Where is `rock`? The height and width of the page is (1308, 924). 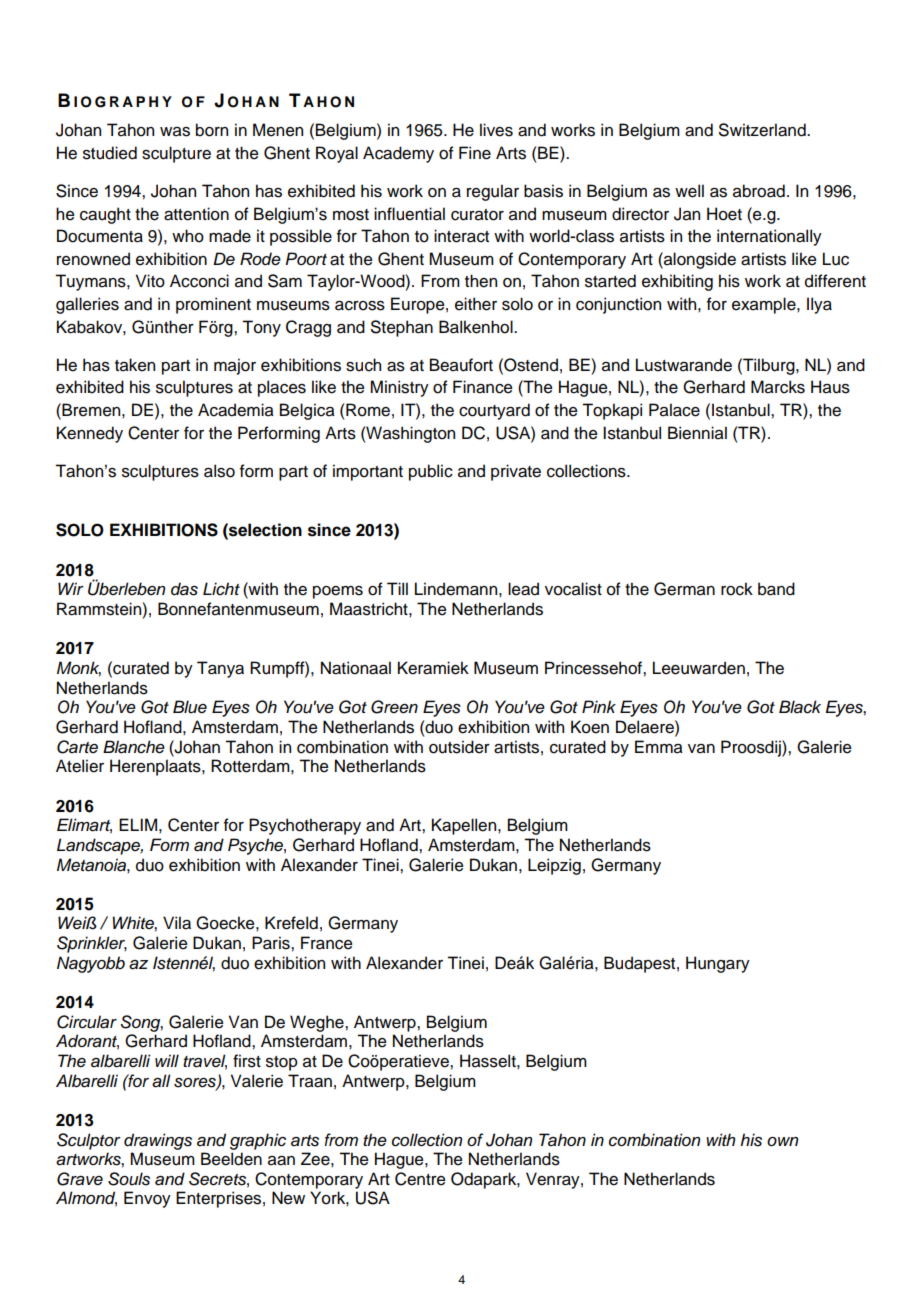 rock is located at coordinates (737, 589).
